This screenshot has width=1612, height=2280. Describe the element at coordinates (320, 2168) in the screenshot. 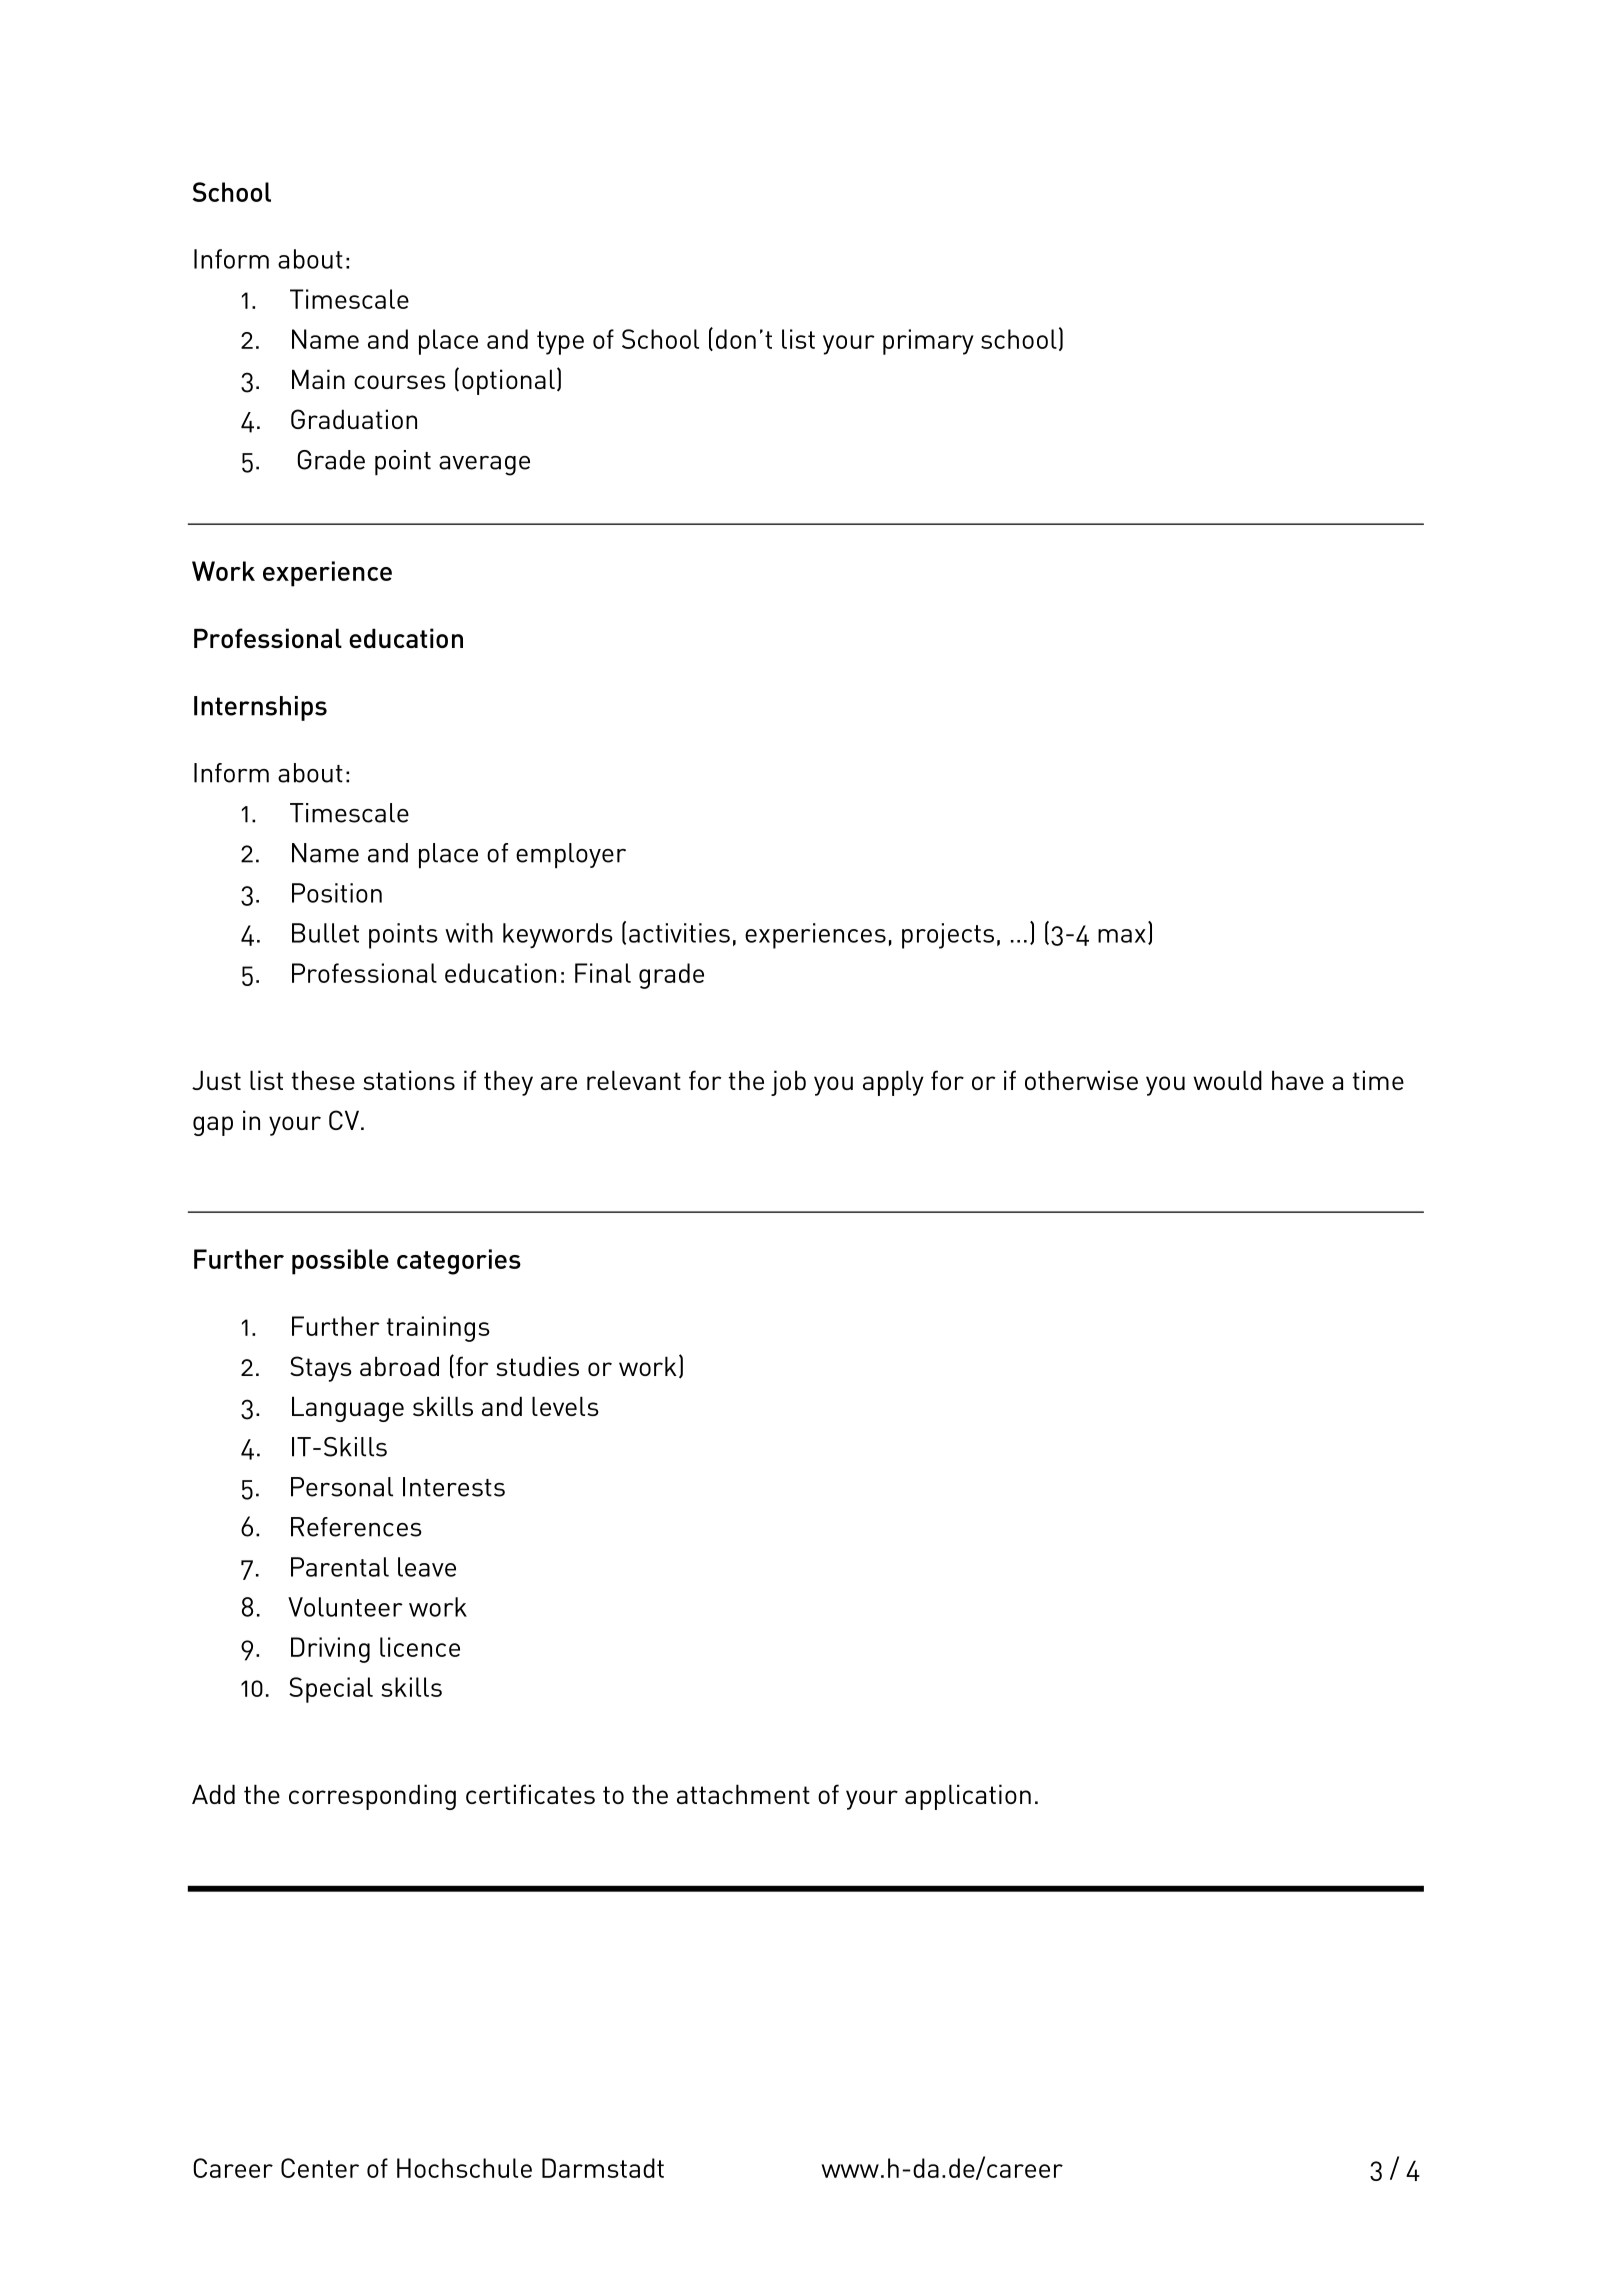

I see `Center` at that location.
